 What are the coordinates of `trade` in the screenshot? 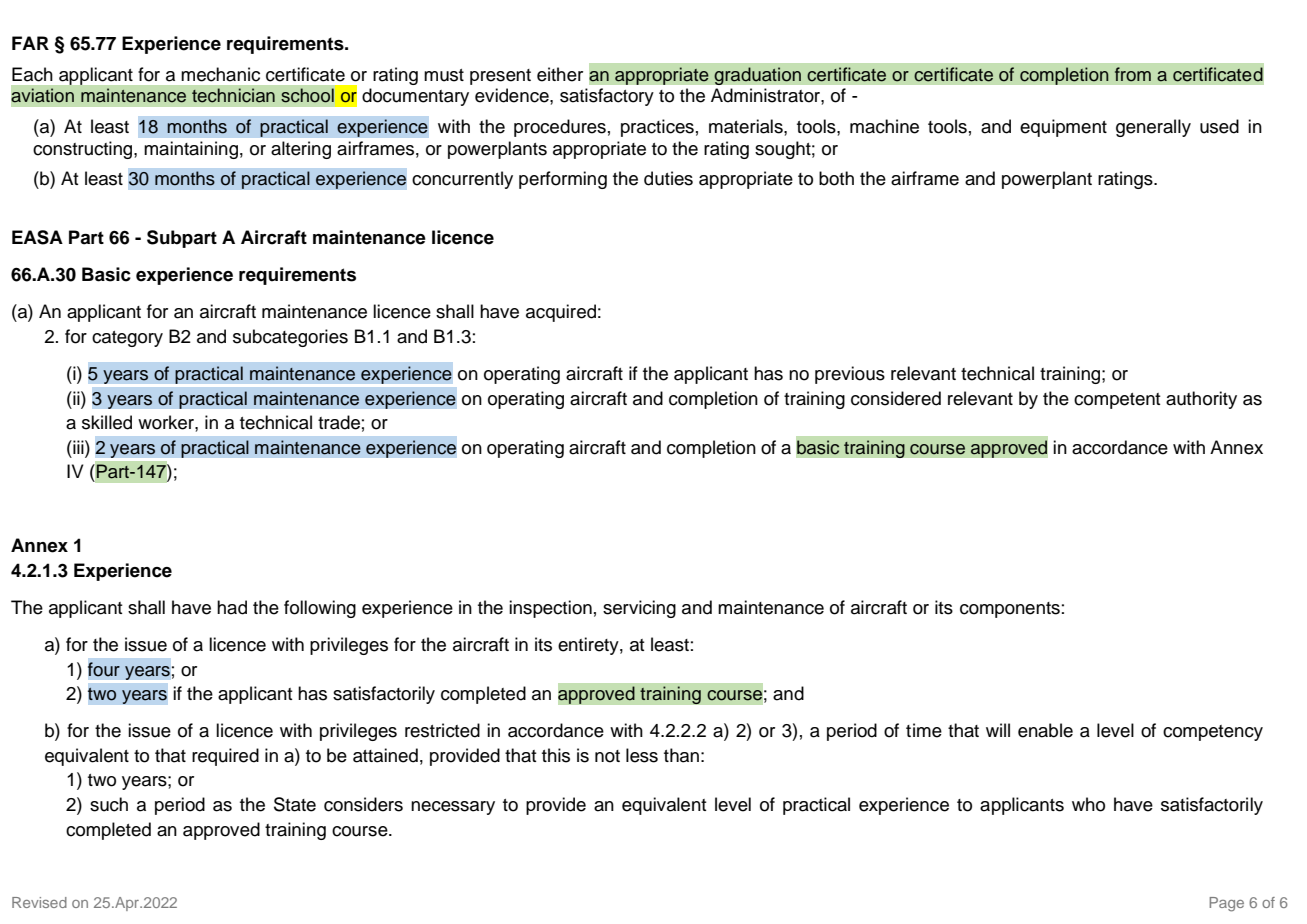 It's located at (339, 422).
